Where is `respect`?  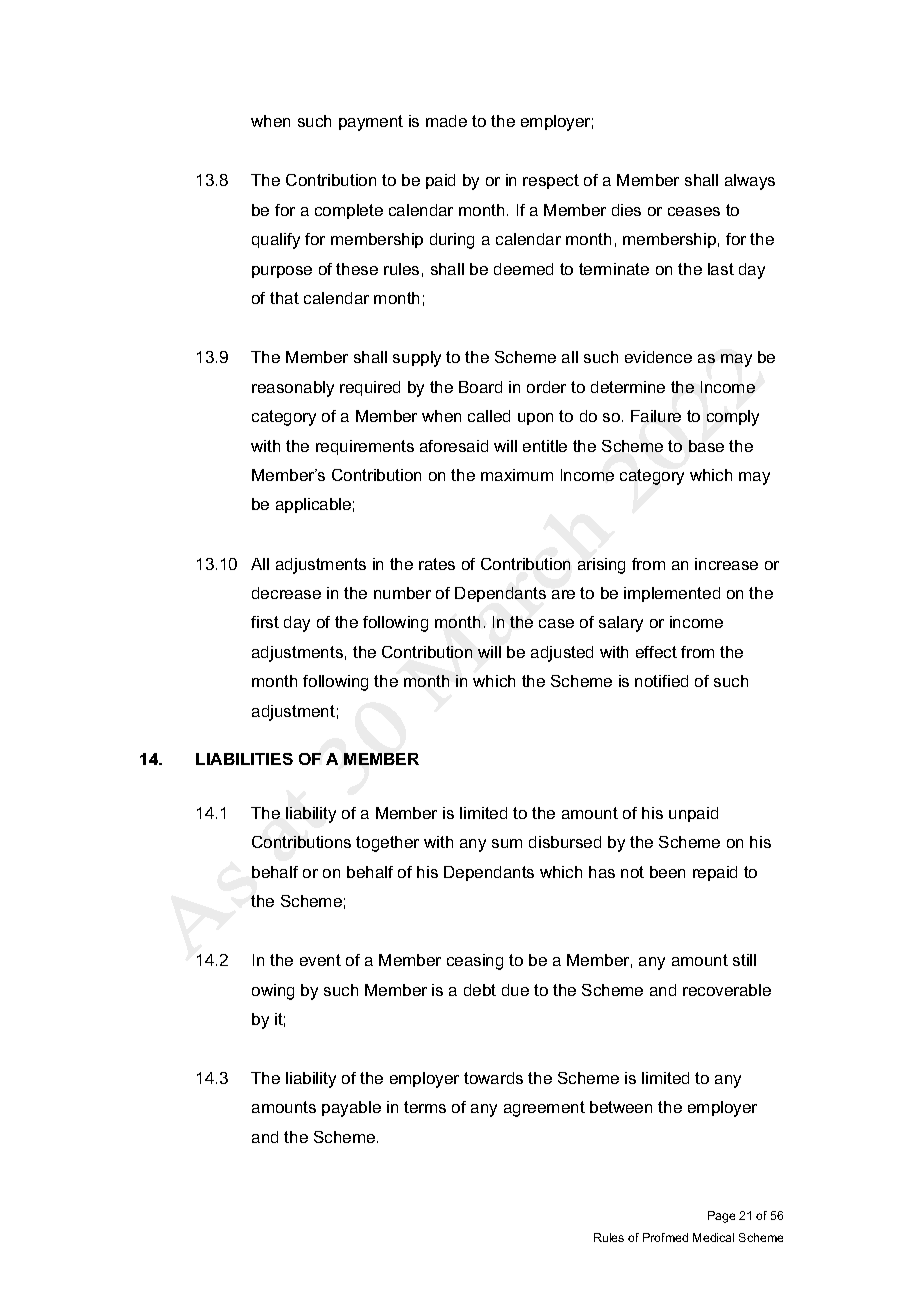 respect is located at coordinates (551, 181).
